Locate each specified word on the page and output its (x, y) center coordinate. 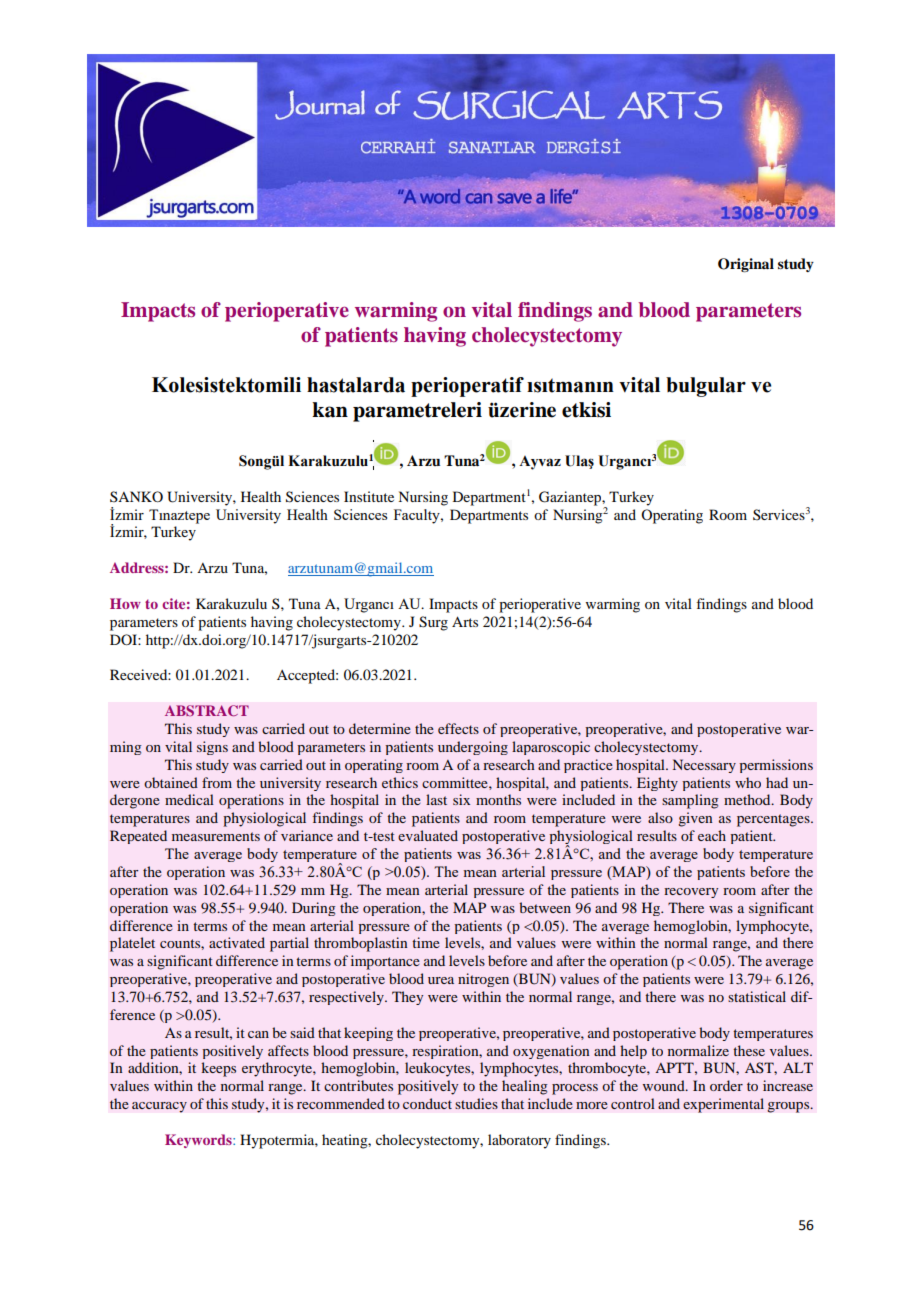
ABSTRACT (207, 710)
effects (458, 728)
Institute (369, 496)
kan (330, 410)
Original (746, 265)
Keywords (199, 1141)
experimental (723, 1105)
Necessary (704, 766)
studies (476, 1103)
